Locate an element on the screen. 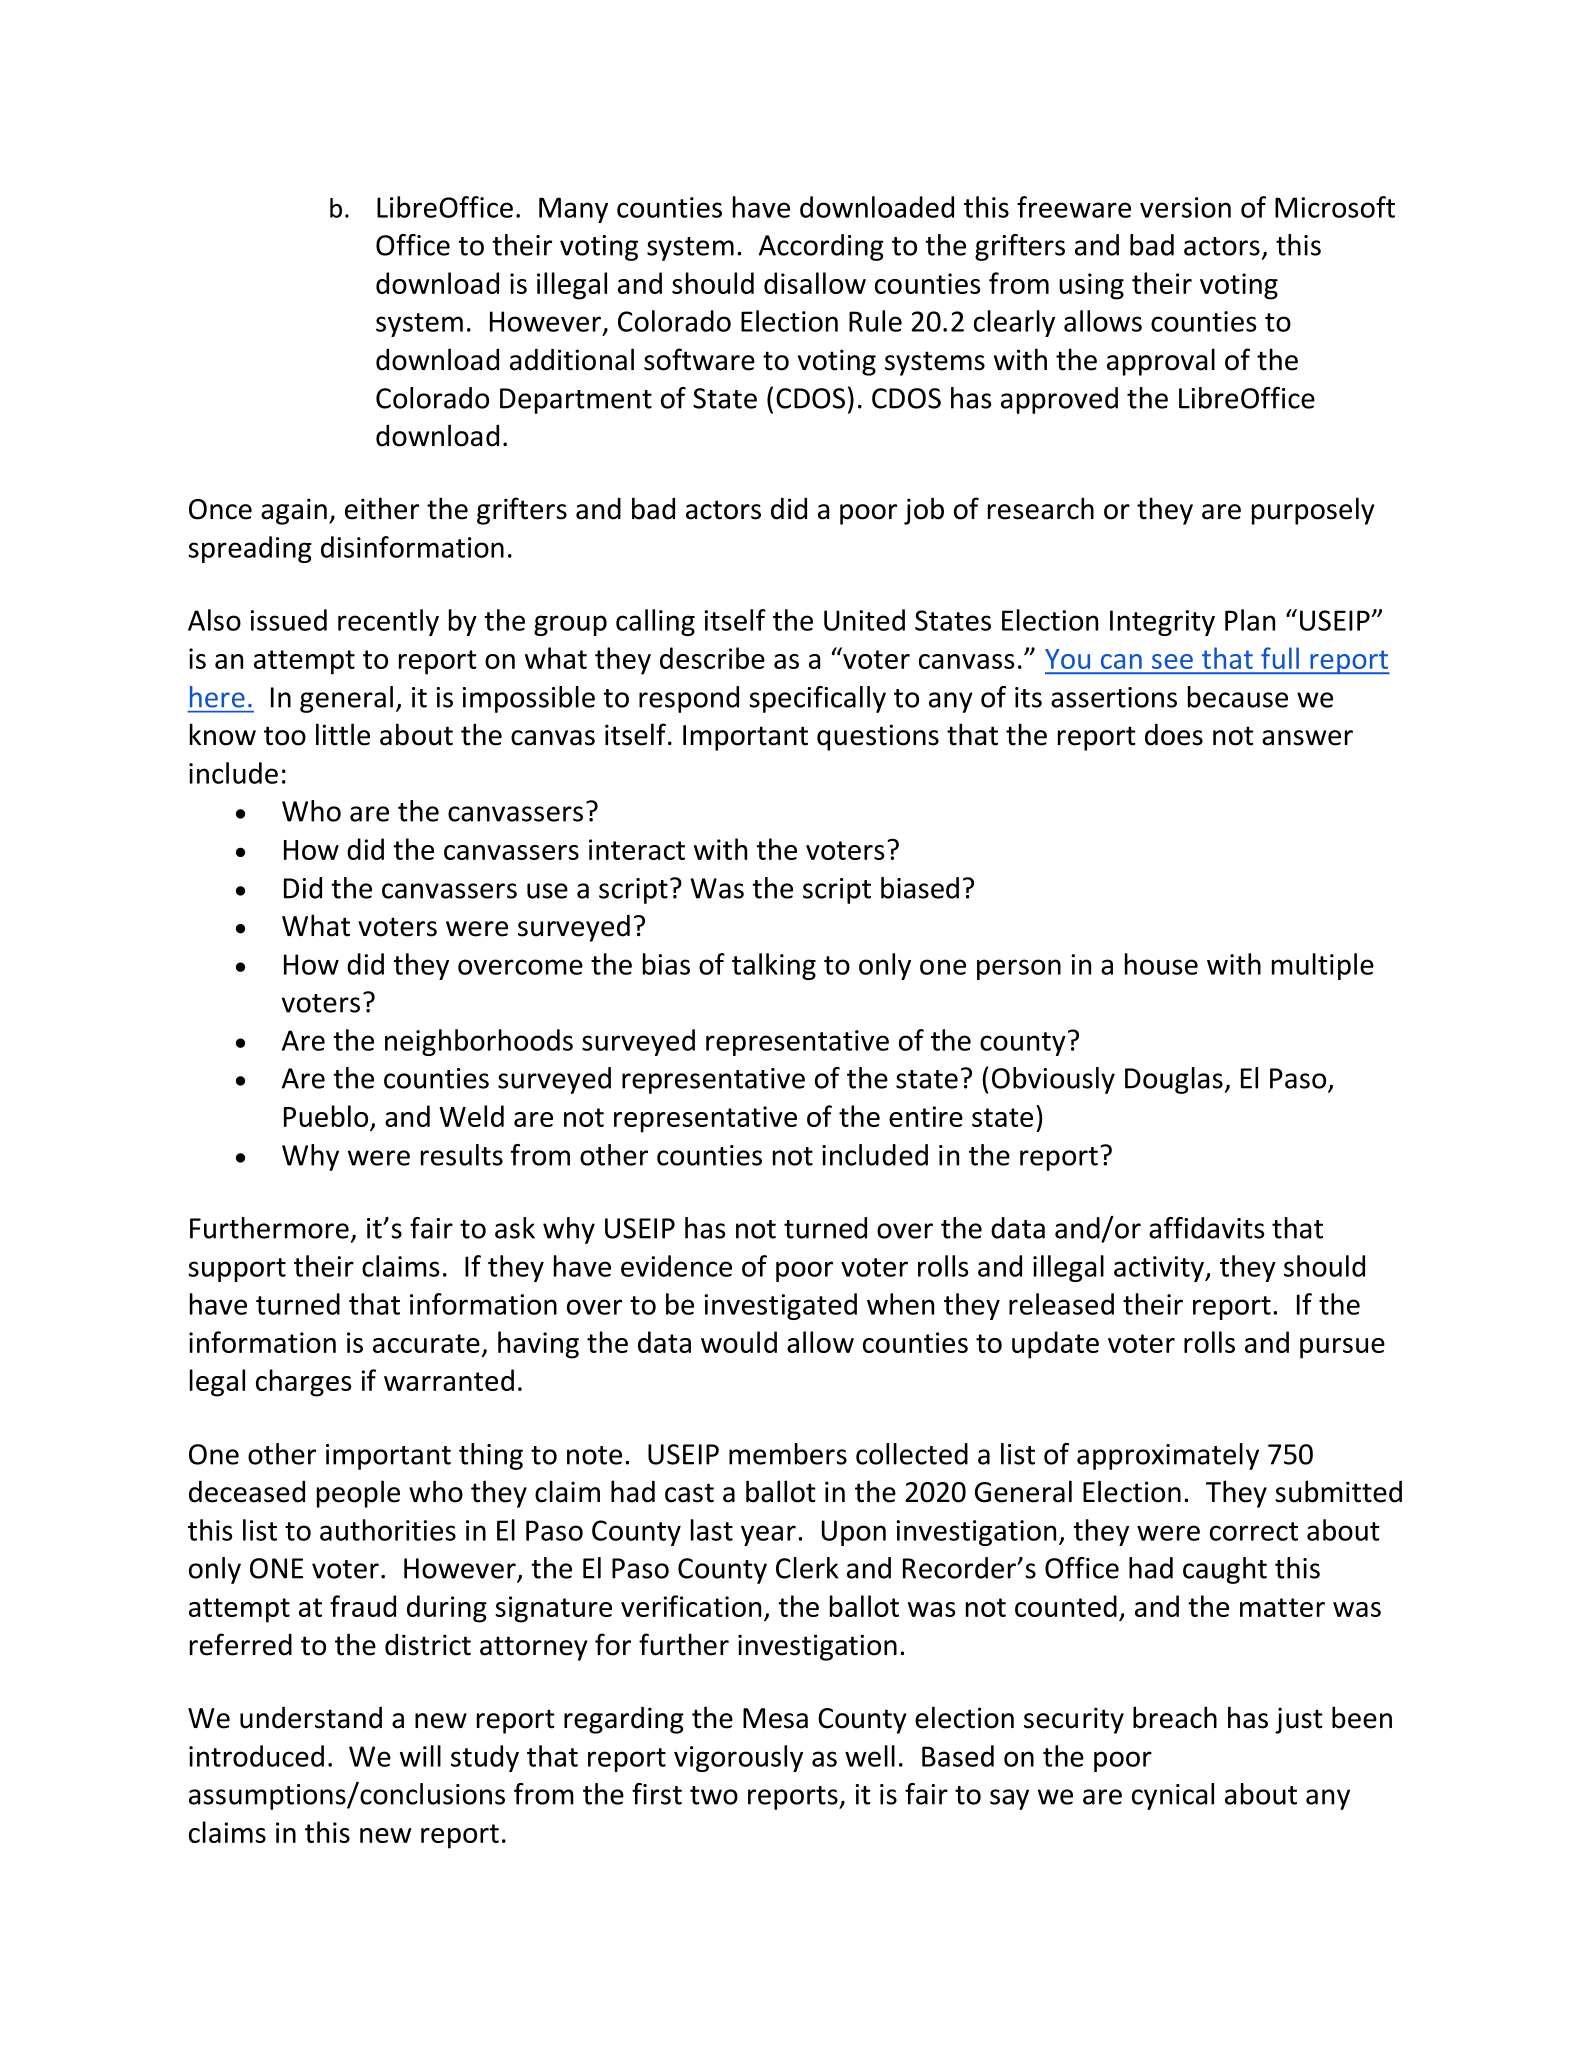 This screenshot has height=2063, width=1594. affidavits is located at coordinates (1206, 1228).
